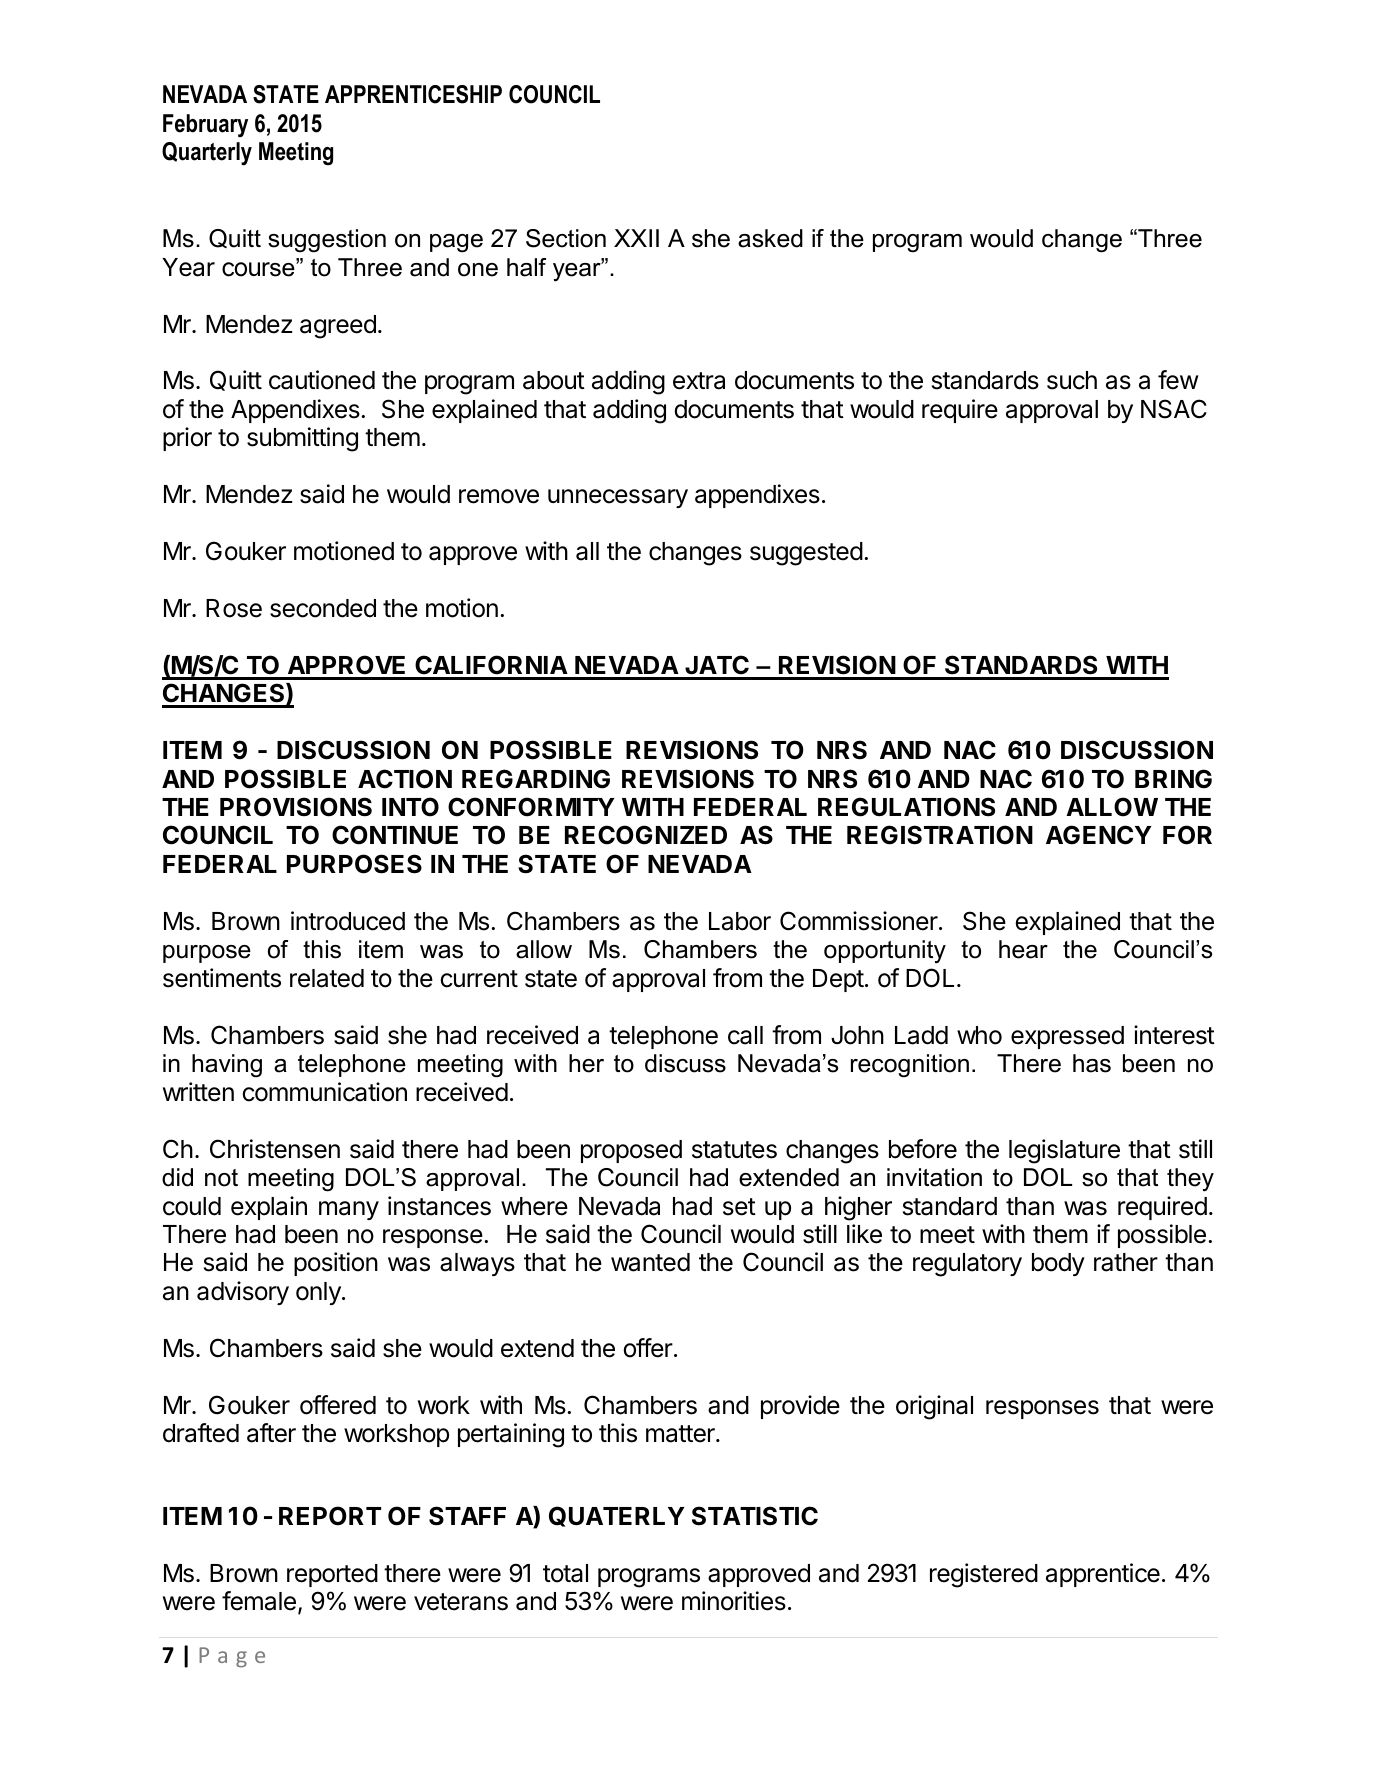 Image resolution: width=1376 pixels, height=1781 pixels. What do you see at coordinates (1178, 380) in the screenshot?
I see `few` at bounding box center [1178, 380].
